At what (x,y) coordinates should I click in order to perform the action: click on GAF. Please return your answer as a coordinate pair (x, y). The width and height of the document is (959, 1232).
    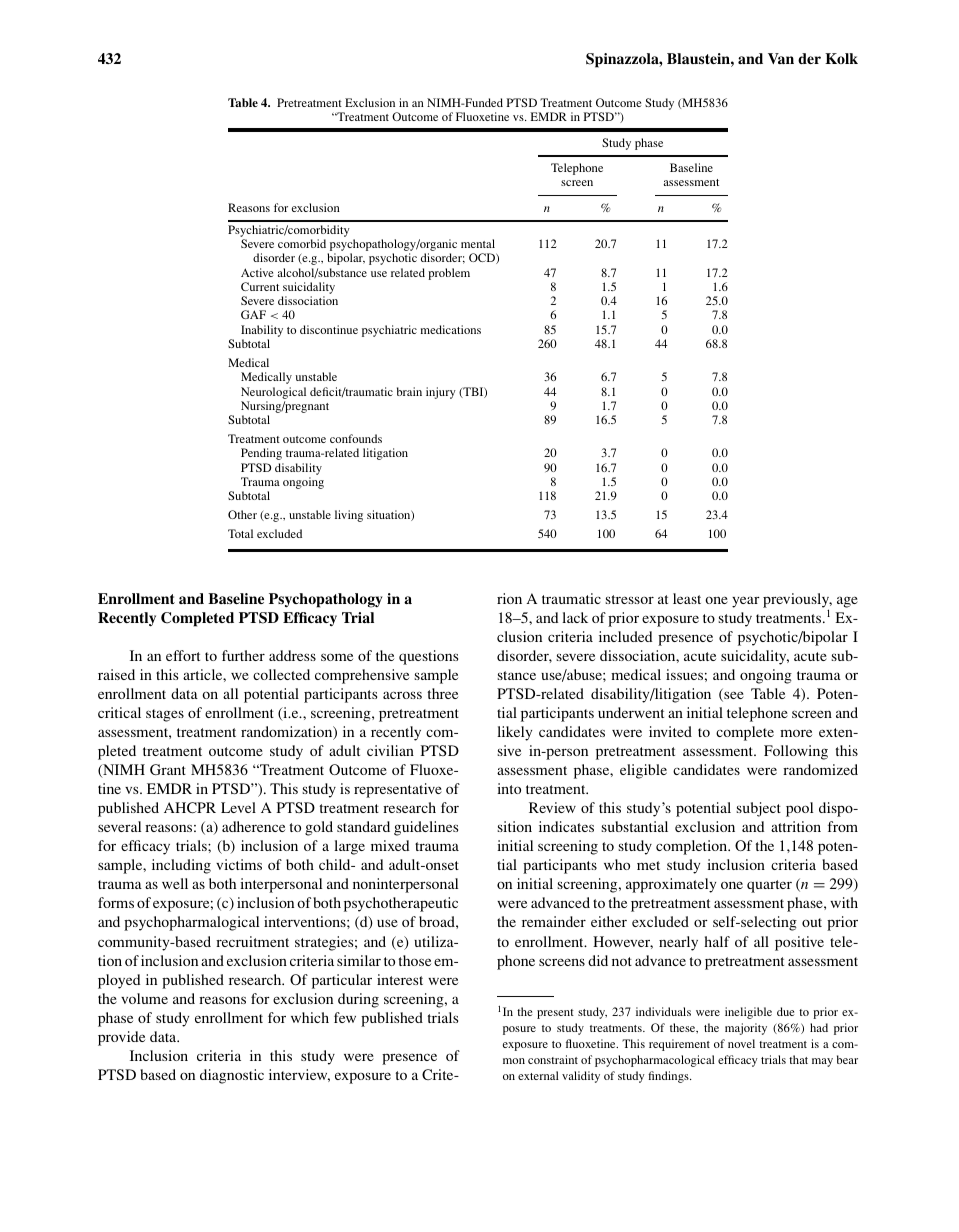
    Looking at the image, I should click on (253, 314).
